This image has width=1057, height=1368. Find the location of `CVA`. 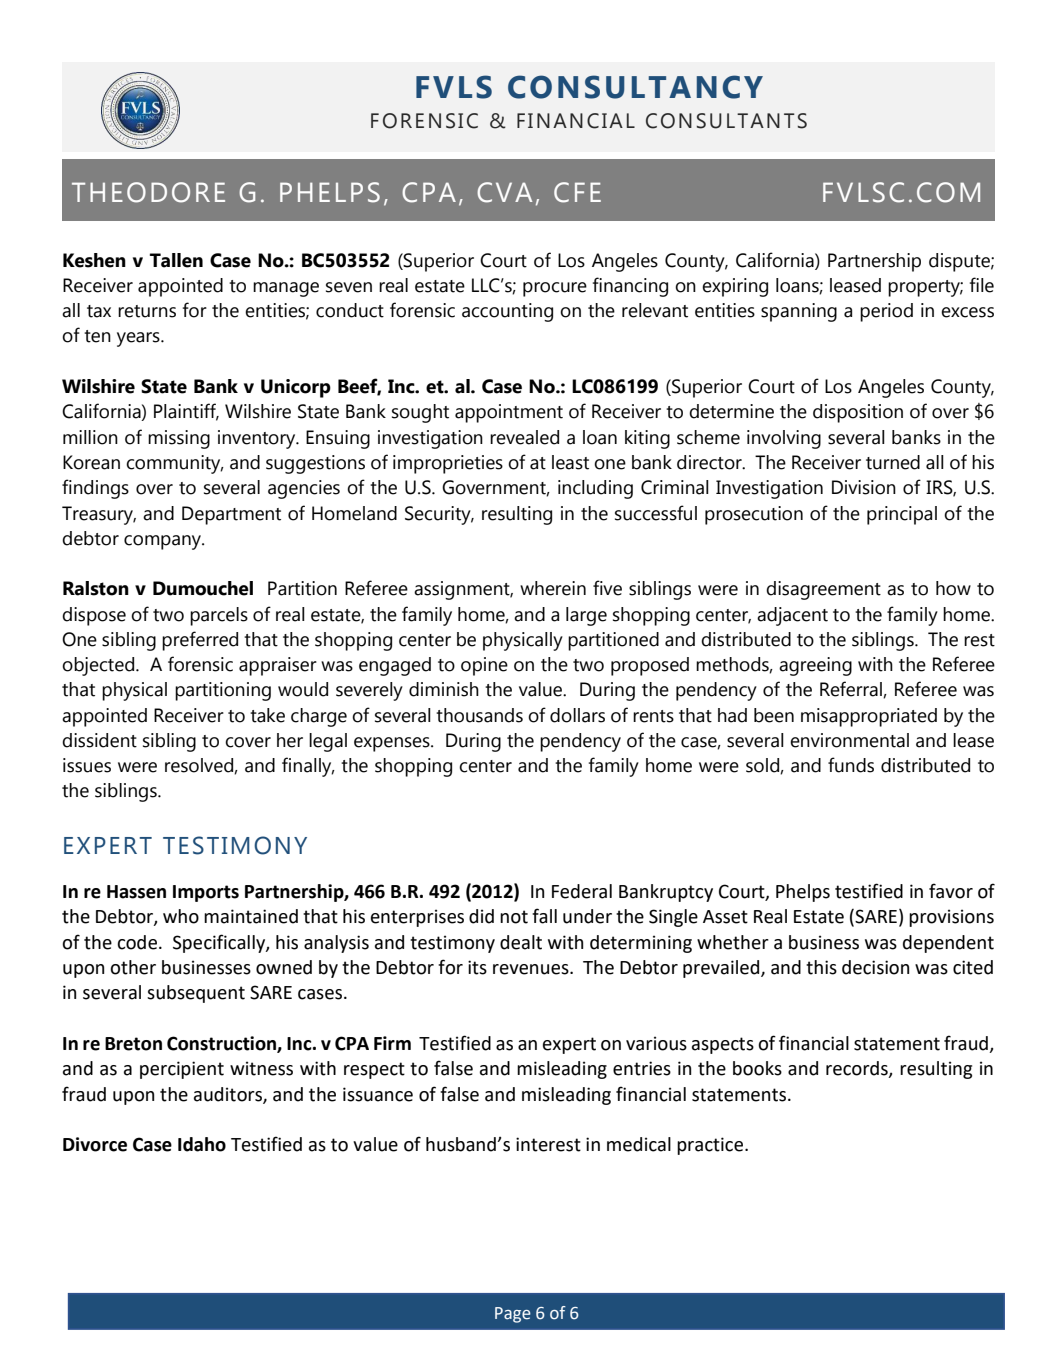

CVA is located at coordinates (504, 192).
